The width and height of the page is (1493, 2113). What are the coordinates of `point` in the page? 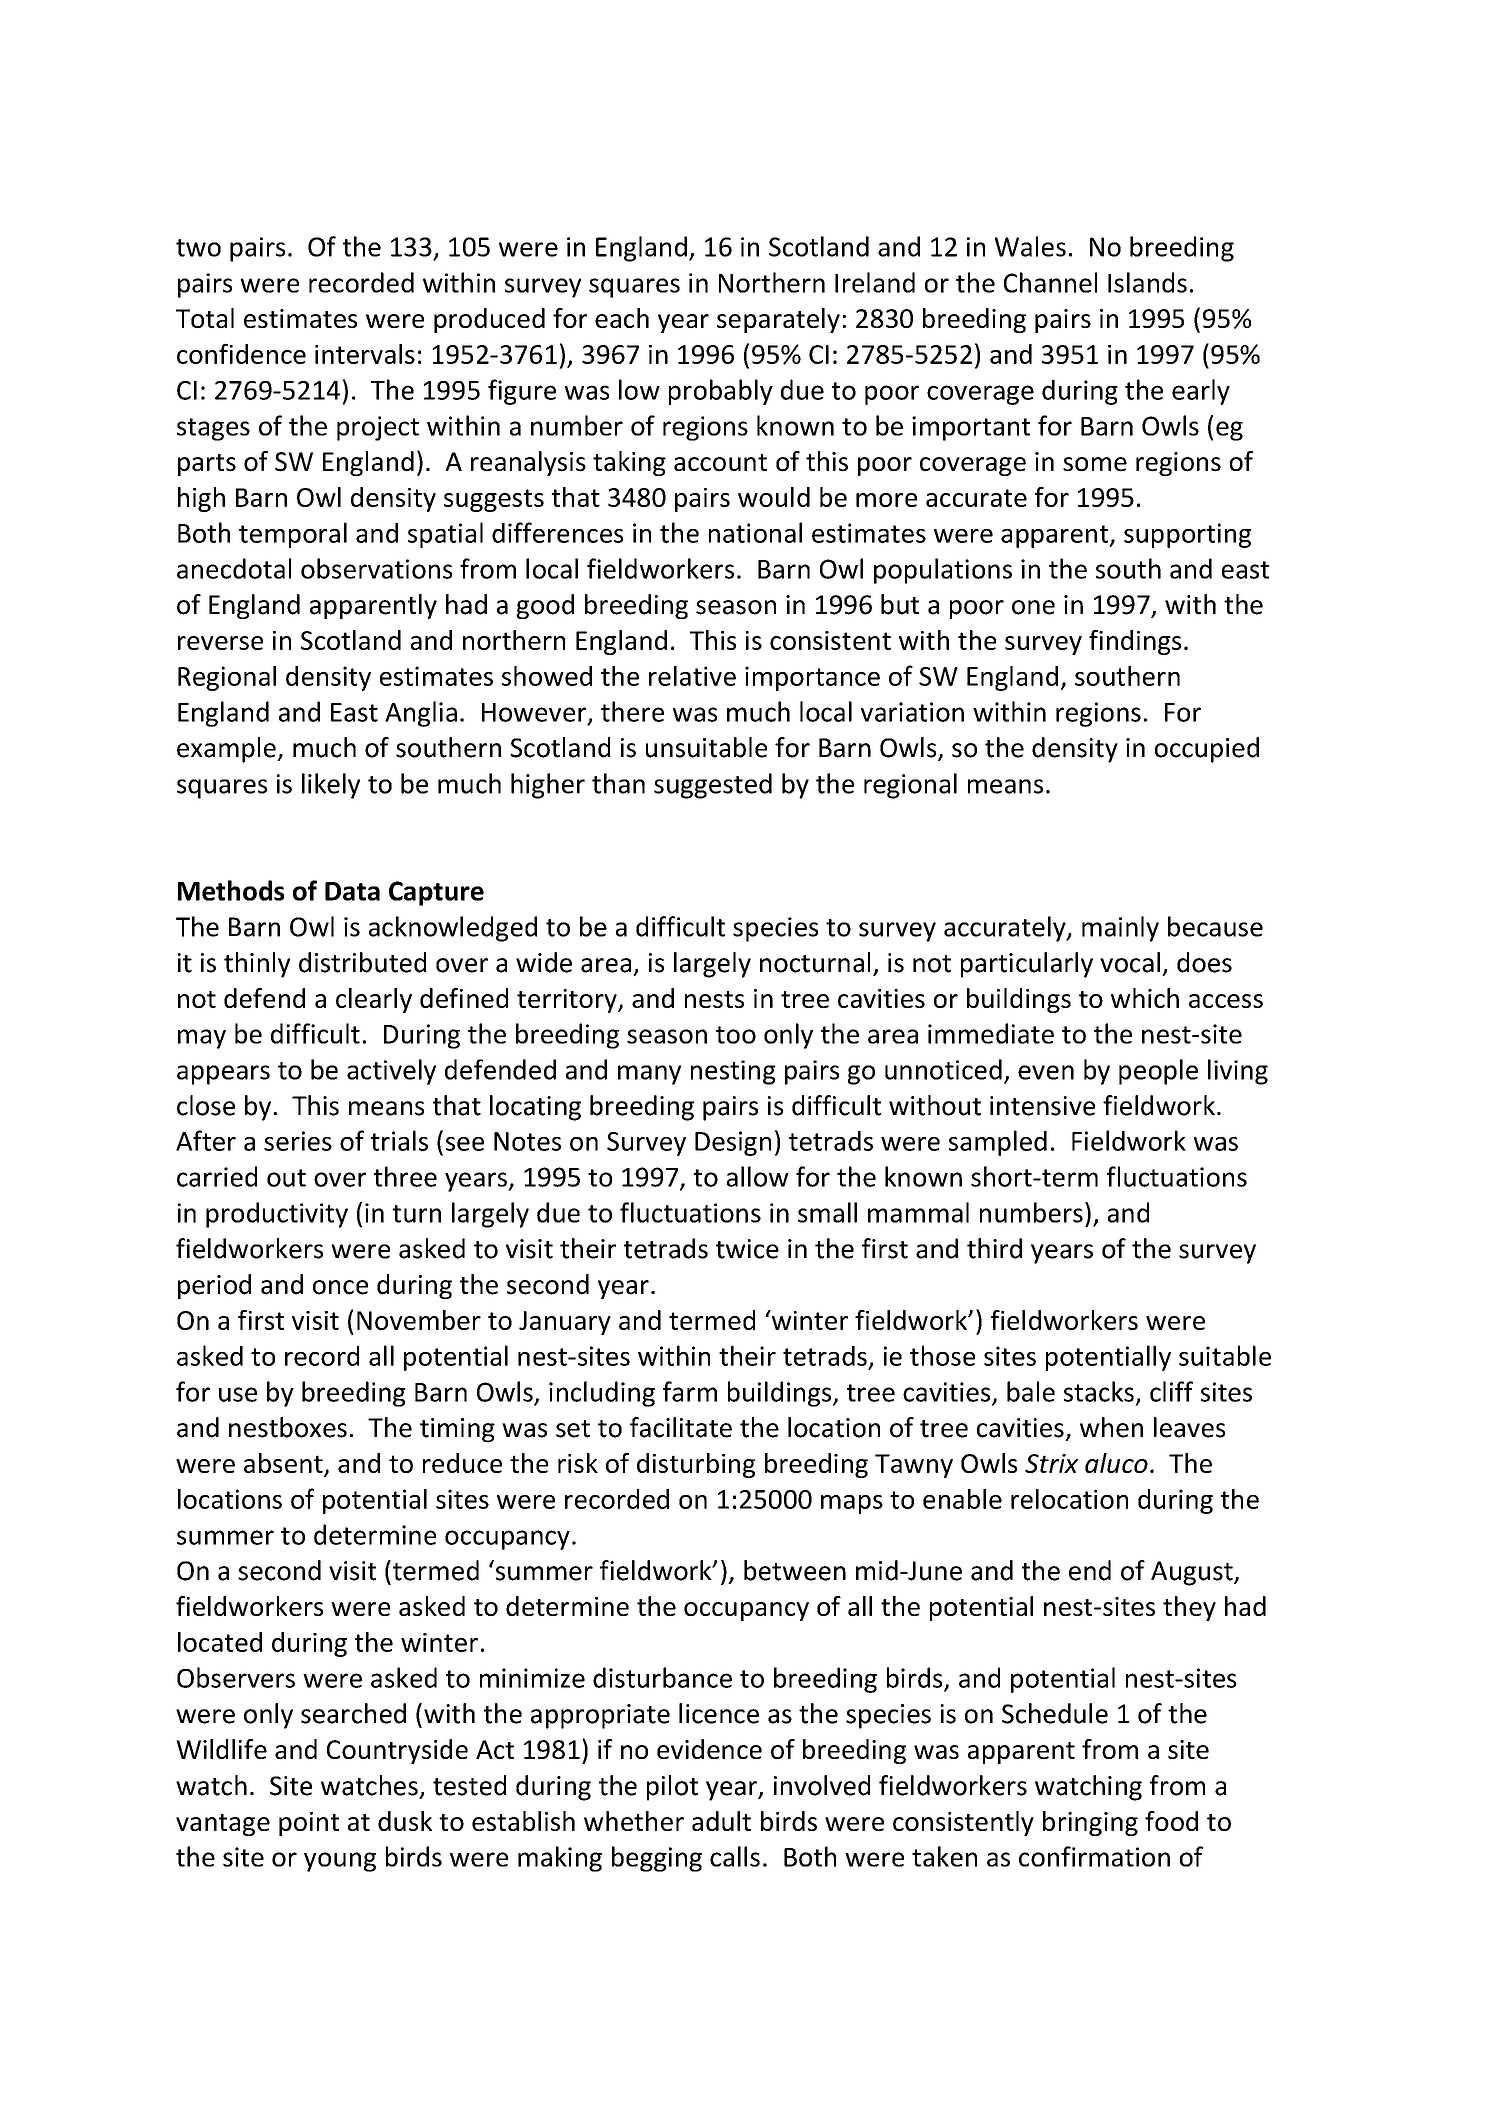 It's located at (309, 1824).
